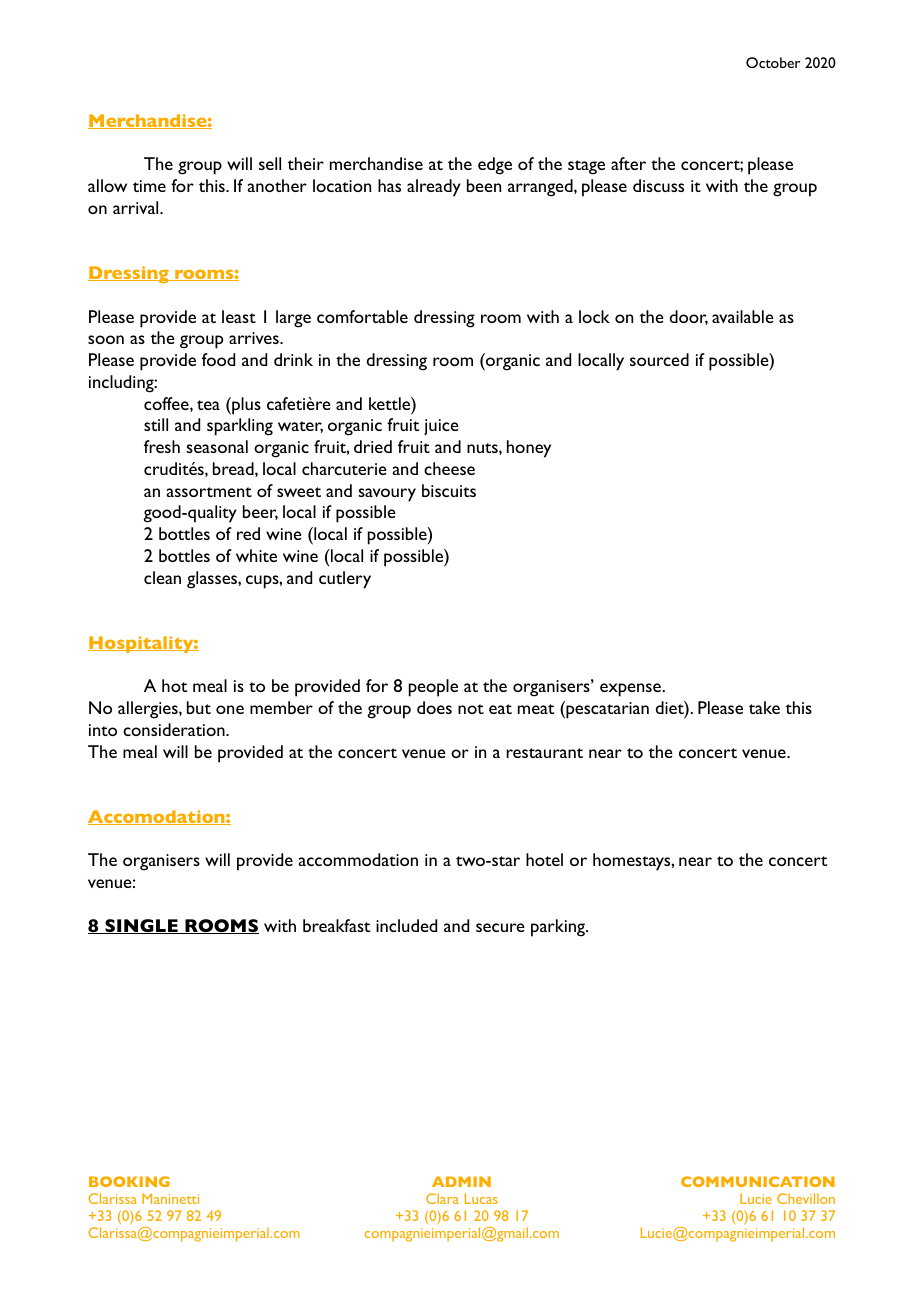 The image size is (924, 1308). I want to click on people, so click(433, 688).
